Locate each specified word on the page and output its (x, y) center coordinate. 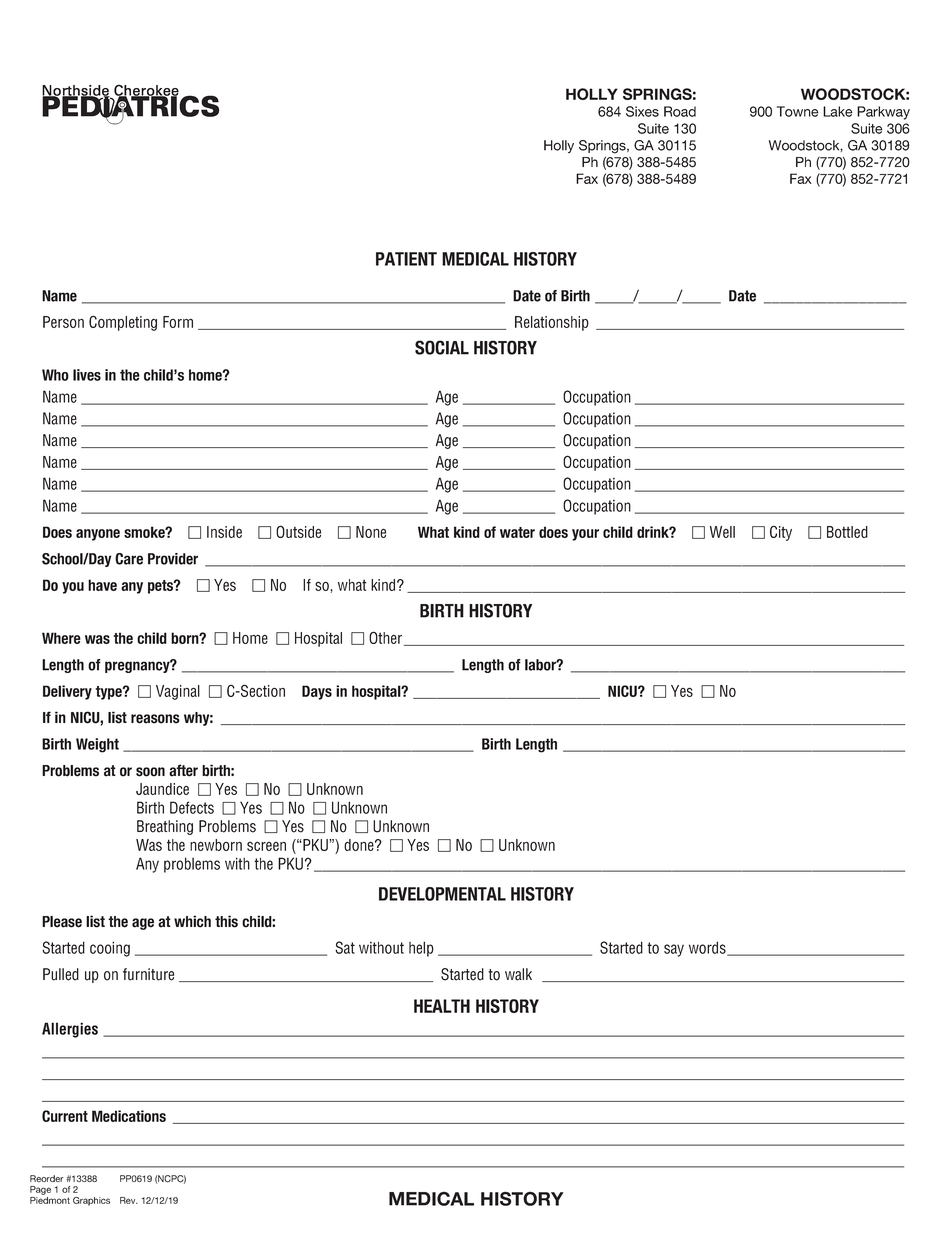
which (192, 921)
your (585, 535)
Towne (798, 111)
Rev (129, 1200)
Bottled (847, 532)
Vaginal (178, 692)
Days (317, 692)
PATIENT (406, 259)
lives (87, 375)
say (674, 950)
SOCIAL (442, 347)
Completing (123, 323)
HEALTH (442, 1006)
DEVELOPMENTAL (442, 894)
